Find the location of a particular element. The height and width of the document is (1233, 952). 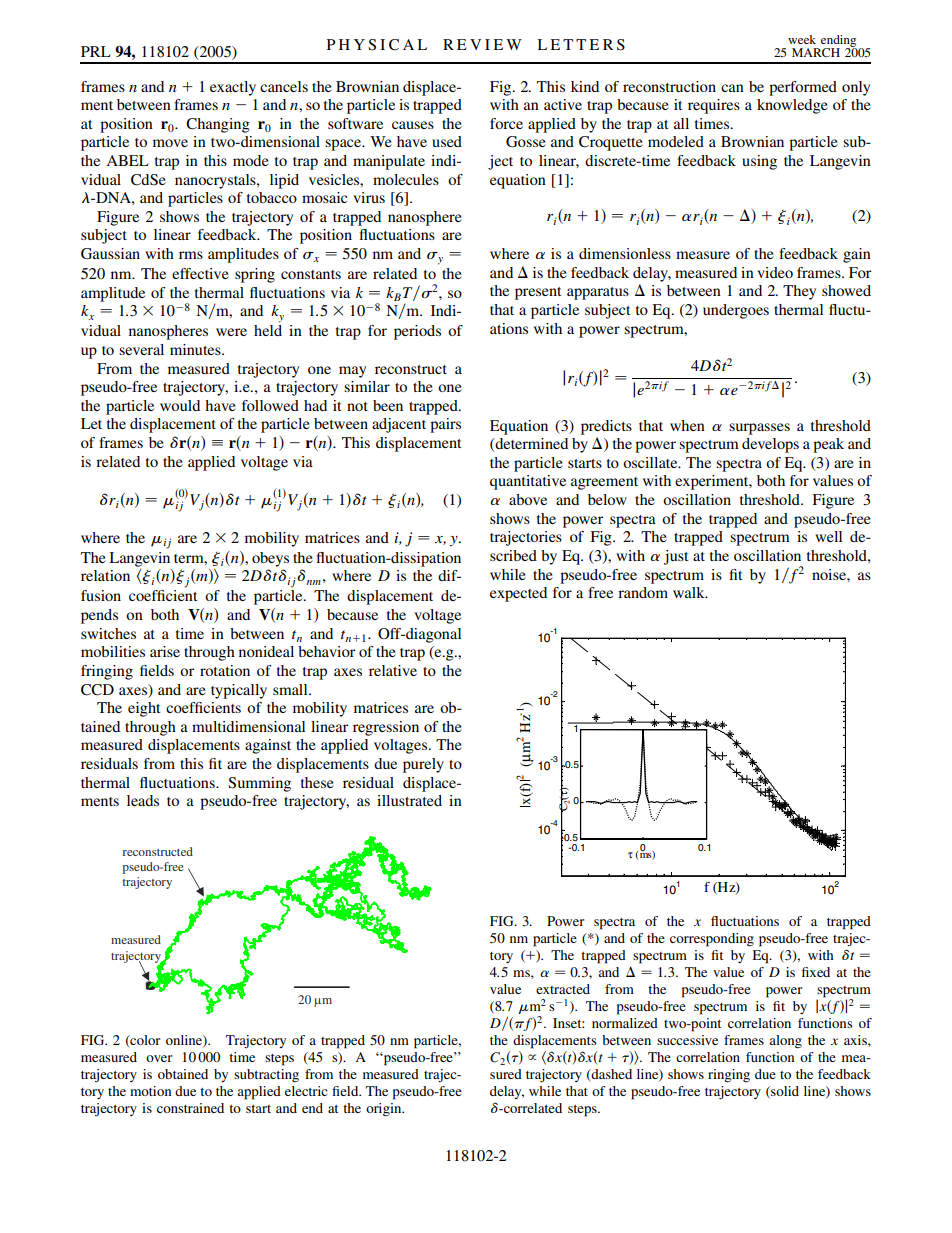

REVIEW is located at coordinates (482, 44).
